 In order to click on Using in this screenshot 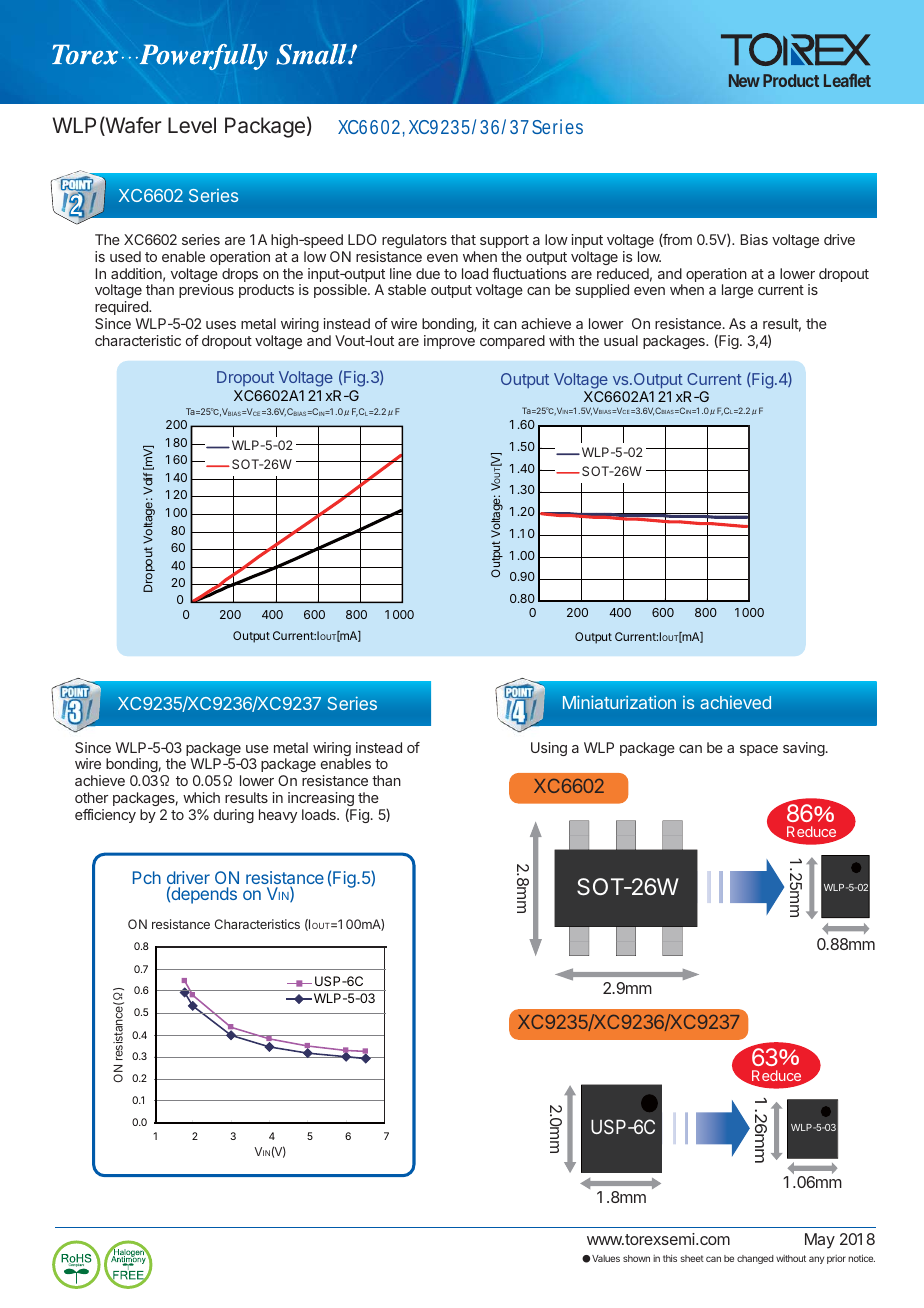, I will do `click(549, 749)`.
